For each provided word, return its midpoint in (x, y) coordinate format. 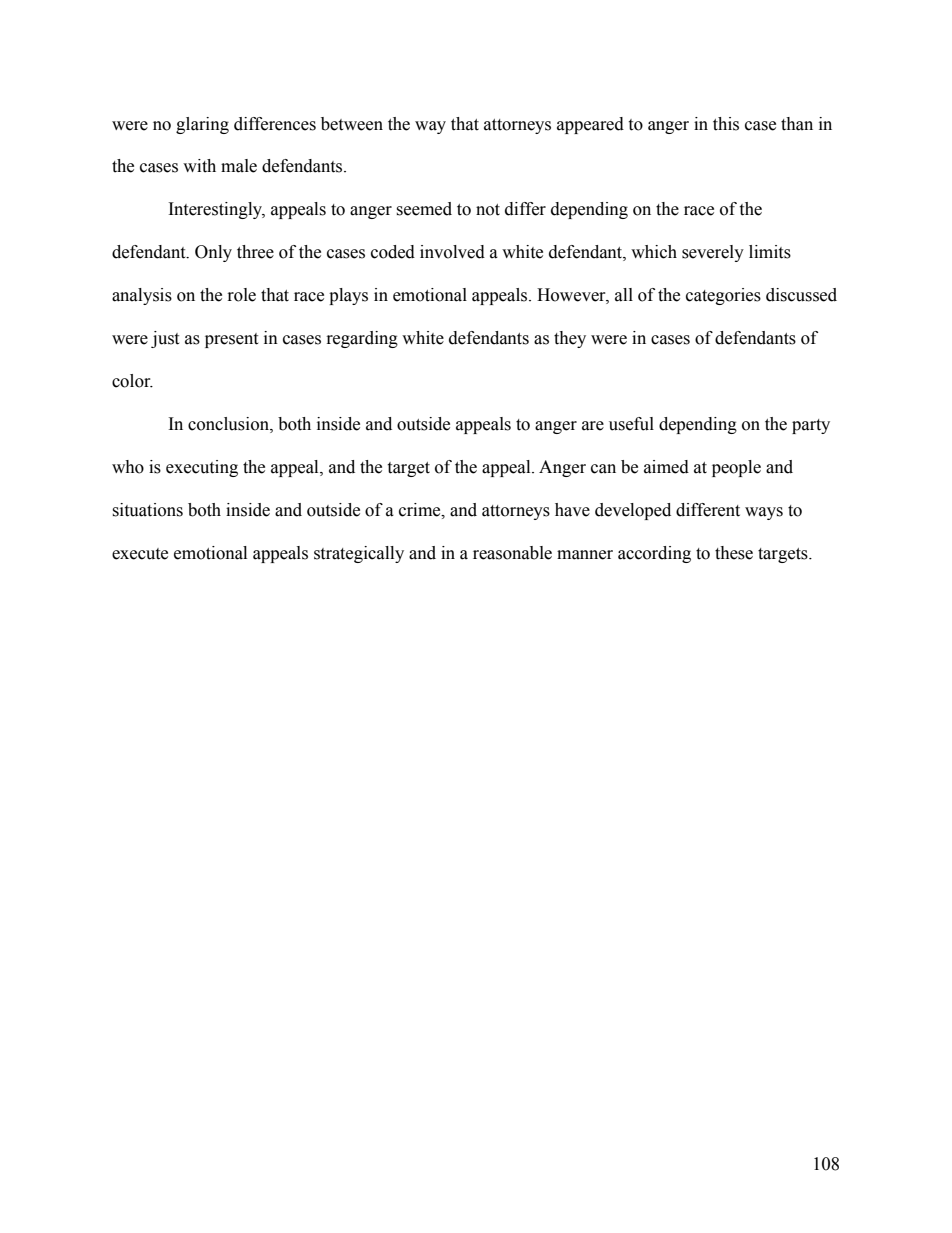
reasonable (512, 553)
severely (713, 253)
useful (631, 424)
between (352, 124)
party (811, 426)
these (734, 553)
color (132, 381)
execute (140, 554)
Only (213, 253)
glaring (202, 125)
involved (452, 252)
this (726, 124)
